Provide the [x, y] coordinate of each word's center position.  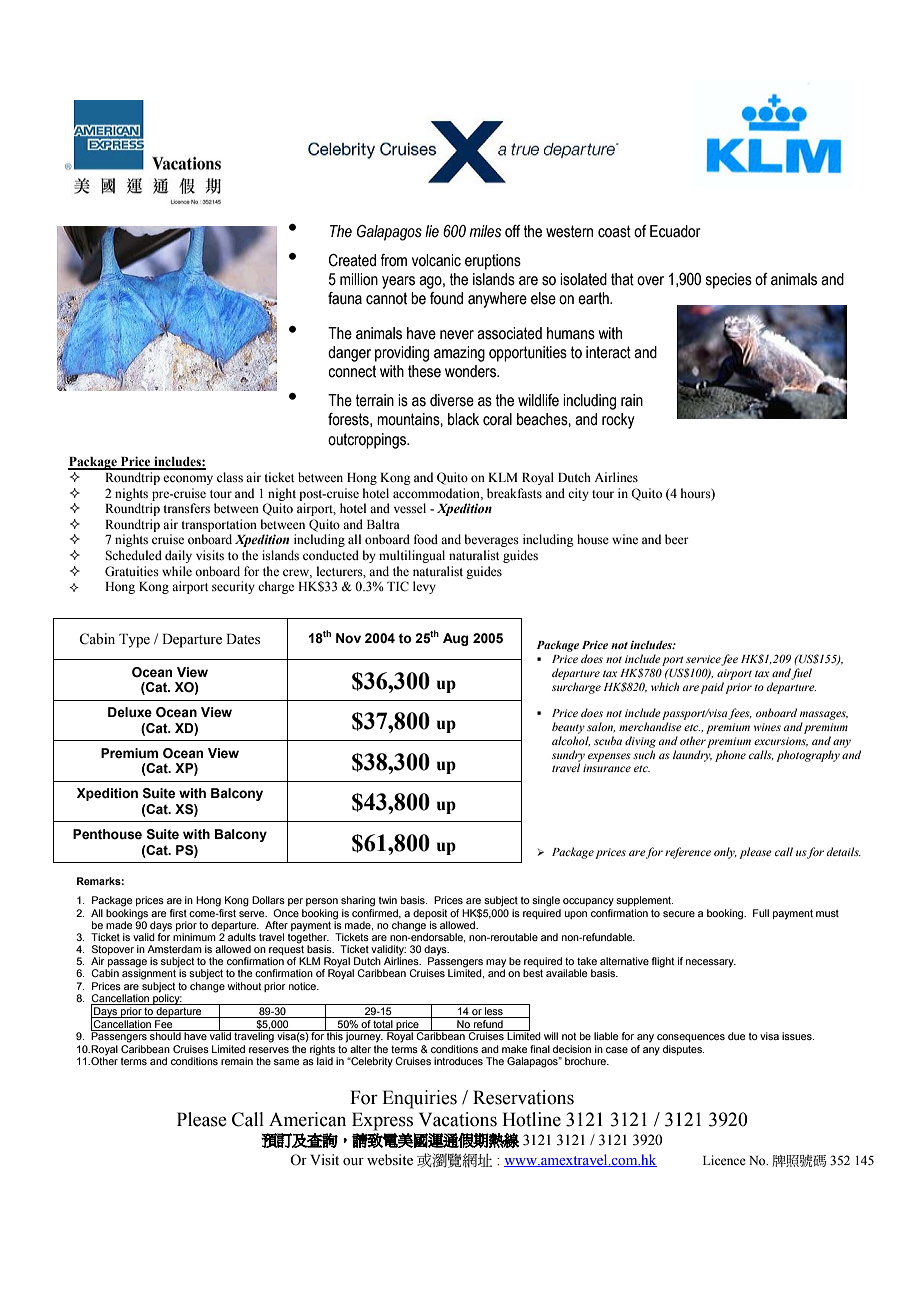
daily [178, 556]
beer [676, 539]
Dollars [268, 900]
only [725, 853]
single [546, 901]
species [729, 281]
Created [352, 260]
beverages [491, 540]
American [307, 1119]
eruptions [493, 262]
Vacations [458, 1119]
